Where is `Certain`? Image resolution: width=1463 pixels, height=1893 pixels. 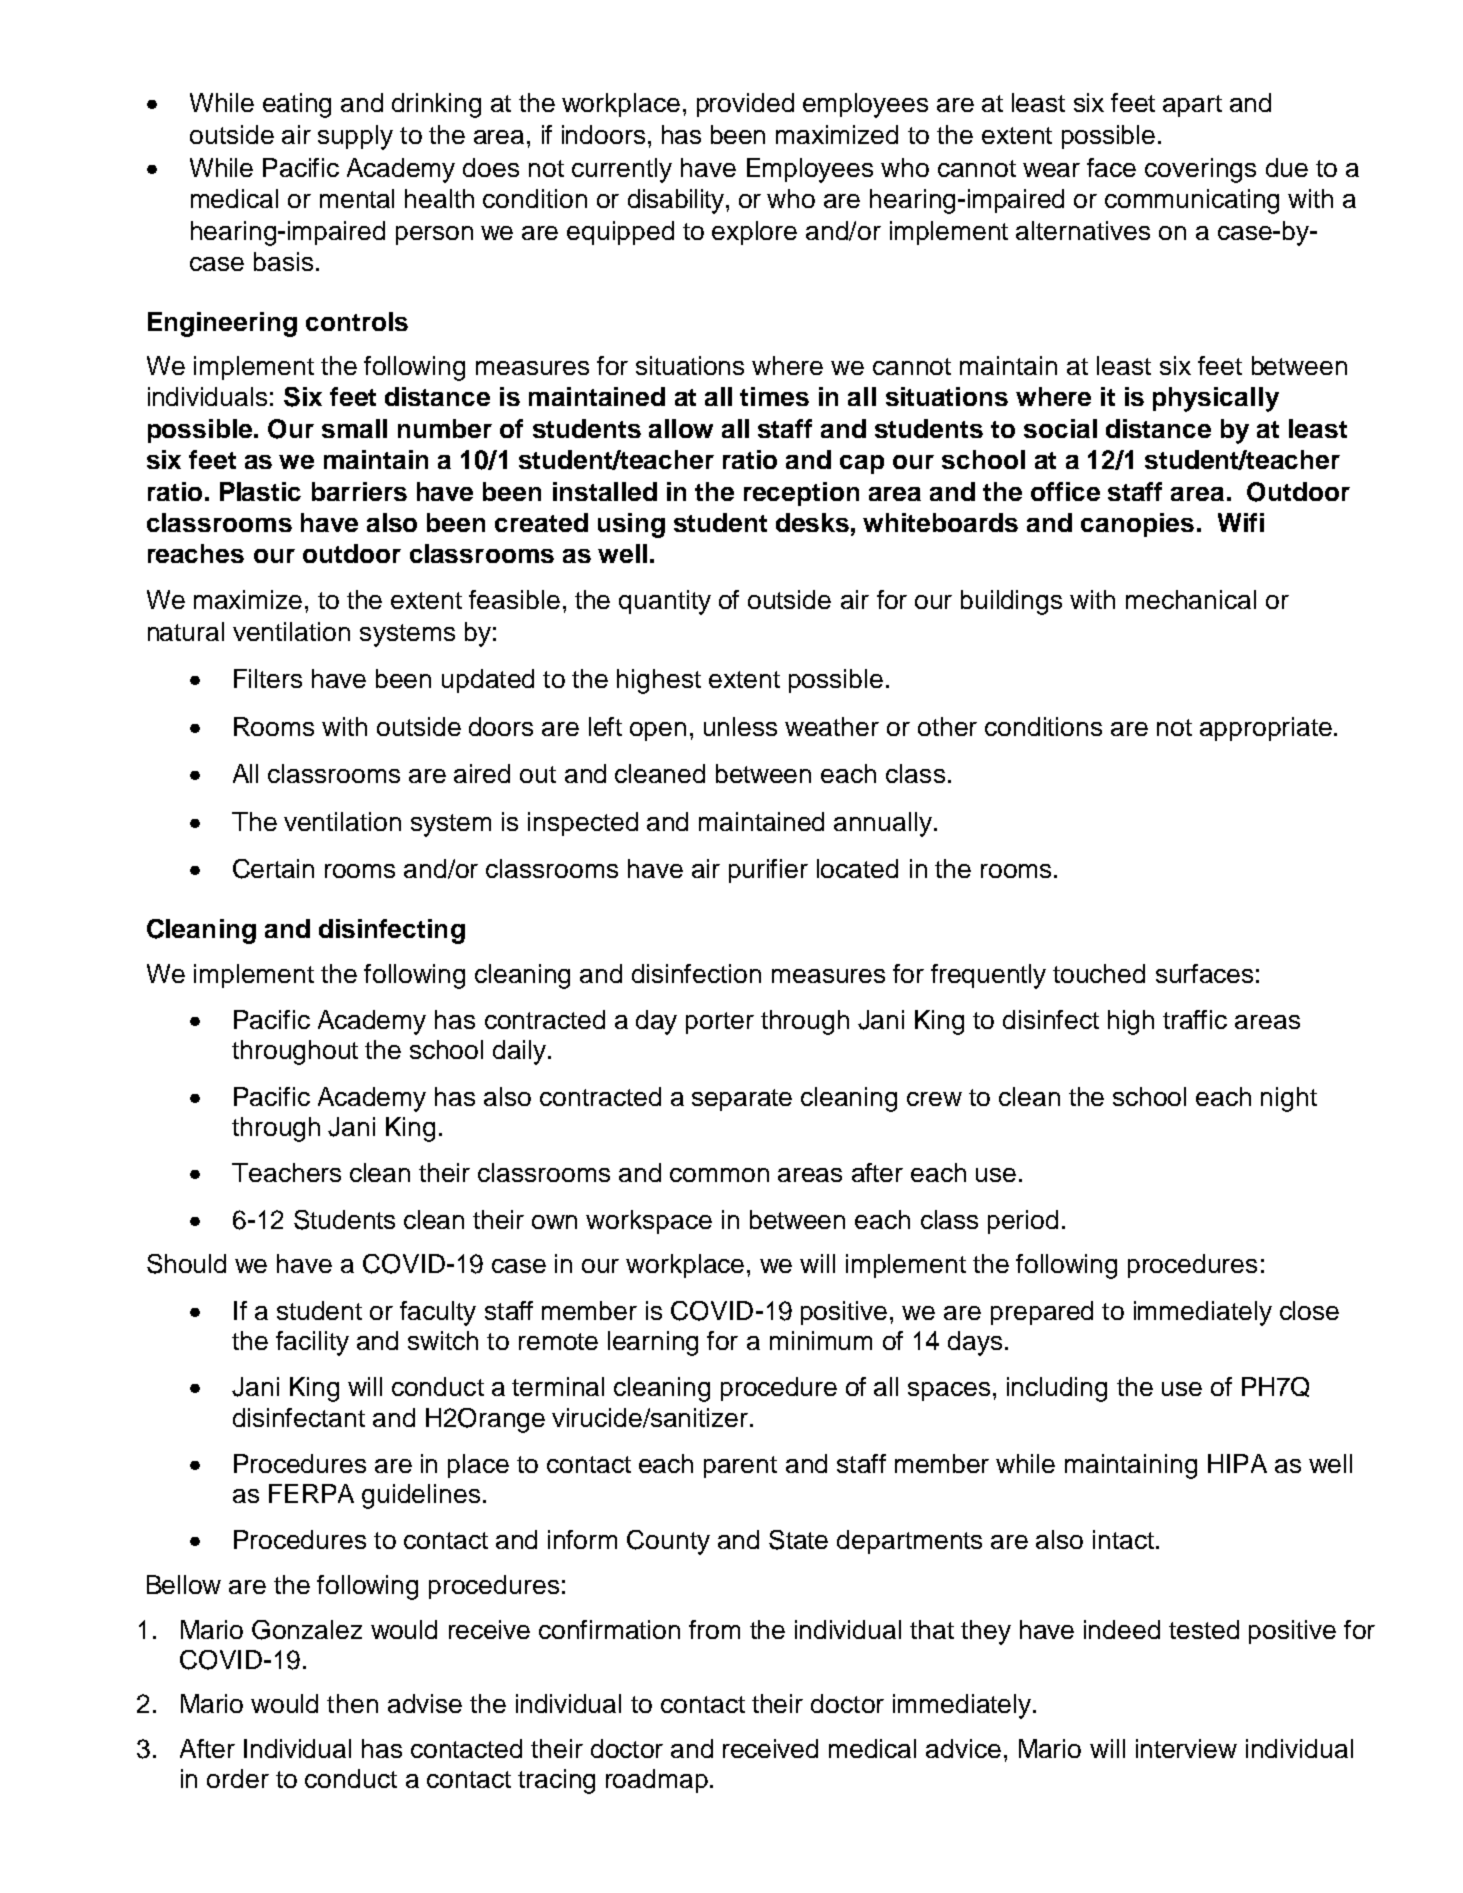
Certain is located at coordinates (273, 869).
